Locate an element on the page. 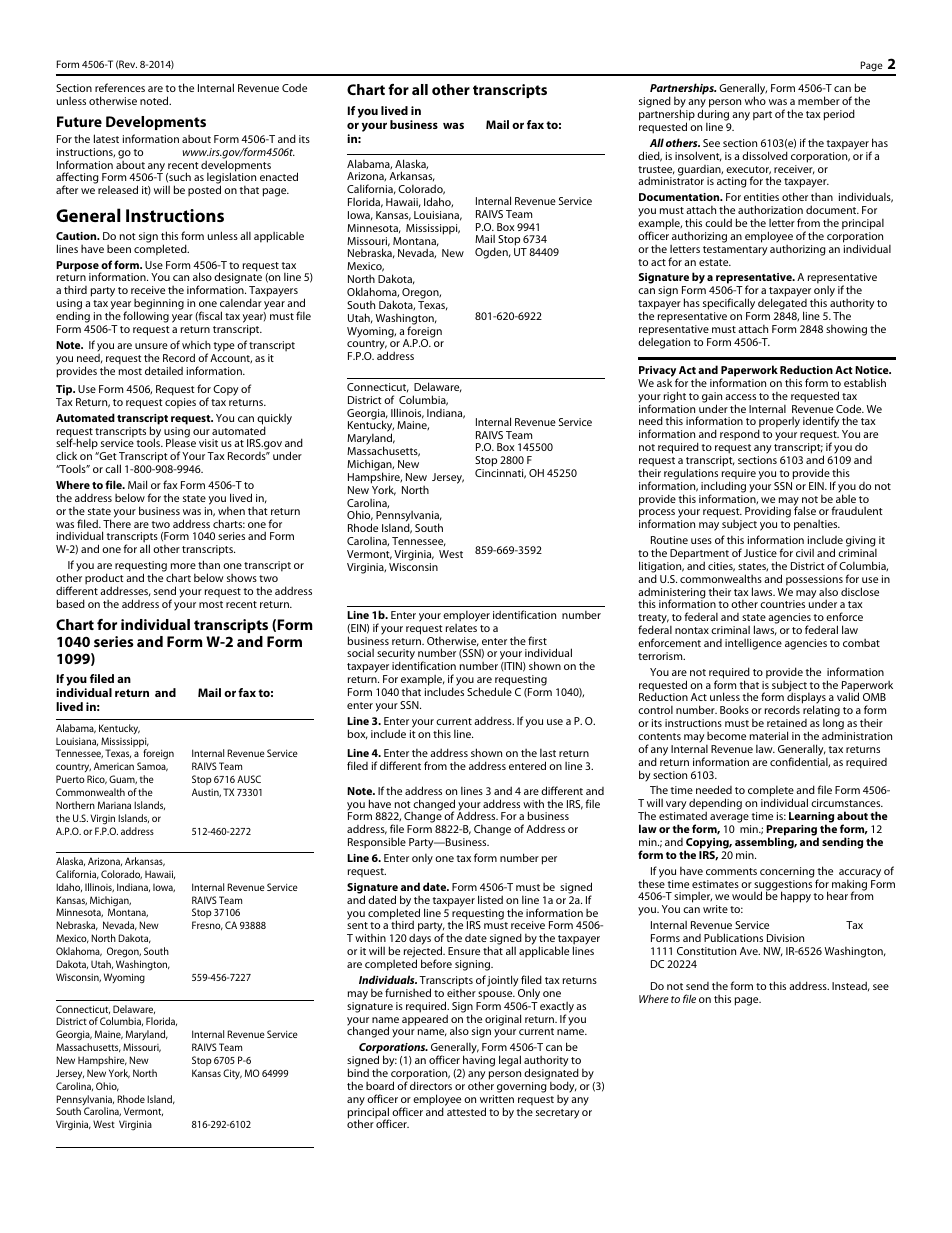 The image size is (952, 1233). more is located at coordinates (183, 566).
